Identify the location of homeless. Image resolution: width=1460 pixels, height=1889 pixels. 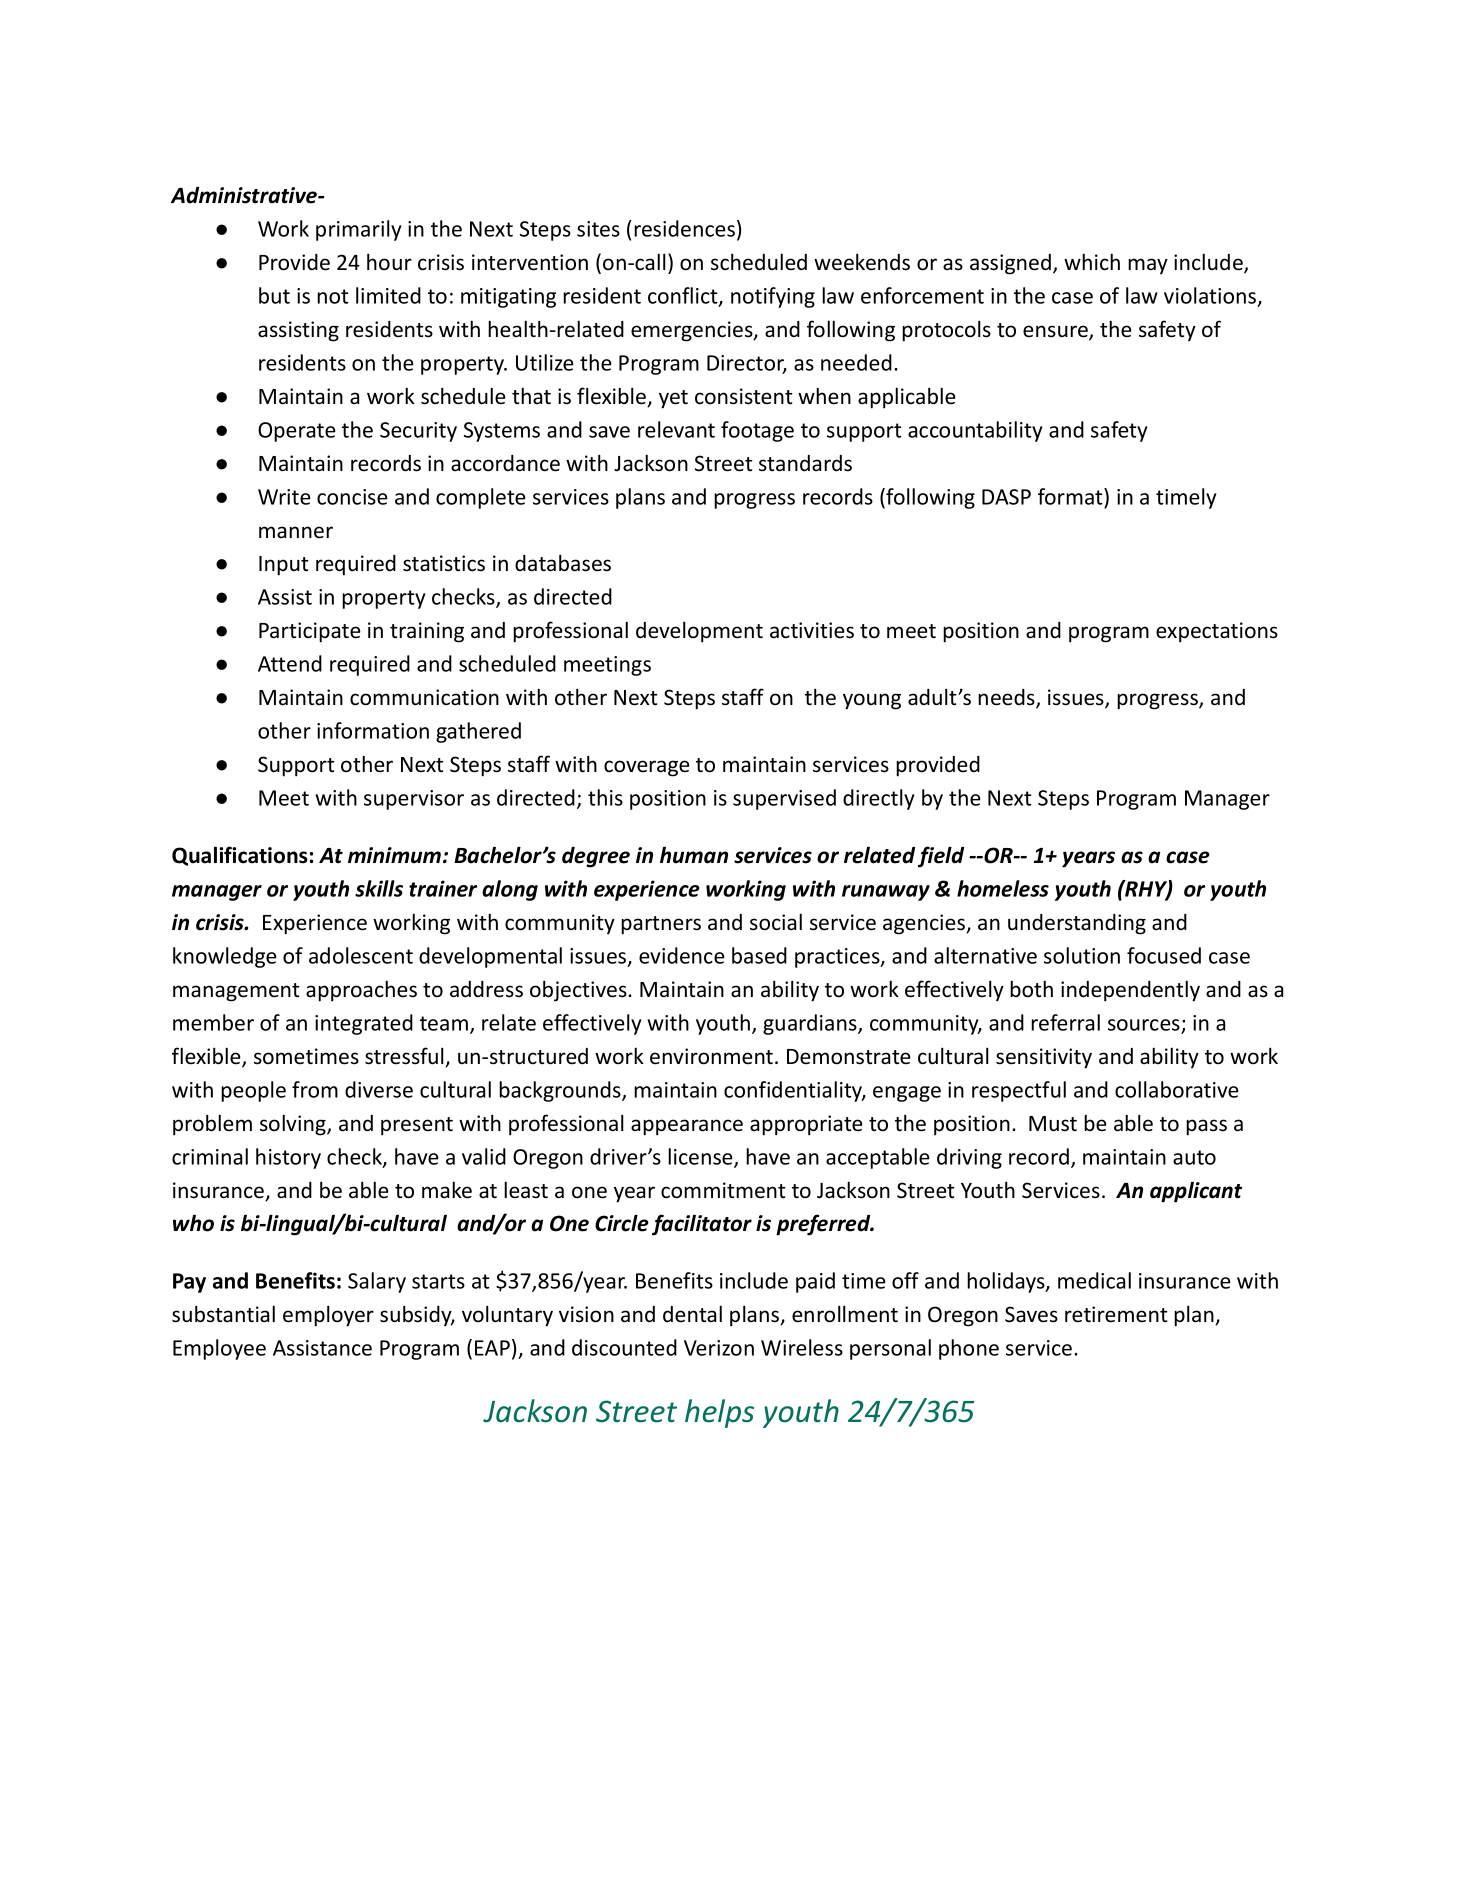
(1003, 888).
